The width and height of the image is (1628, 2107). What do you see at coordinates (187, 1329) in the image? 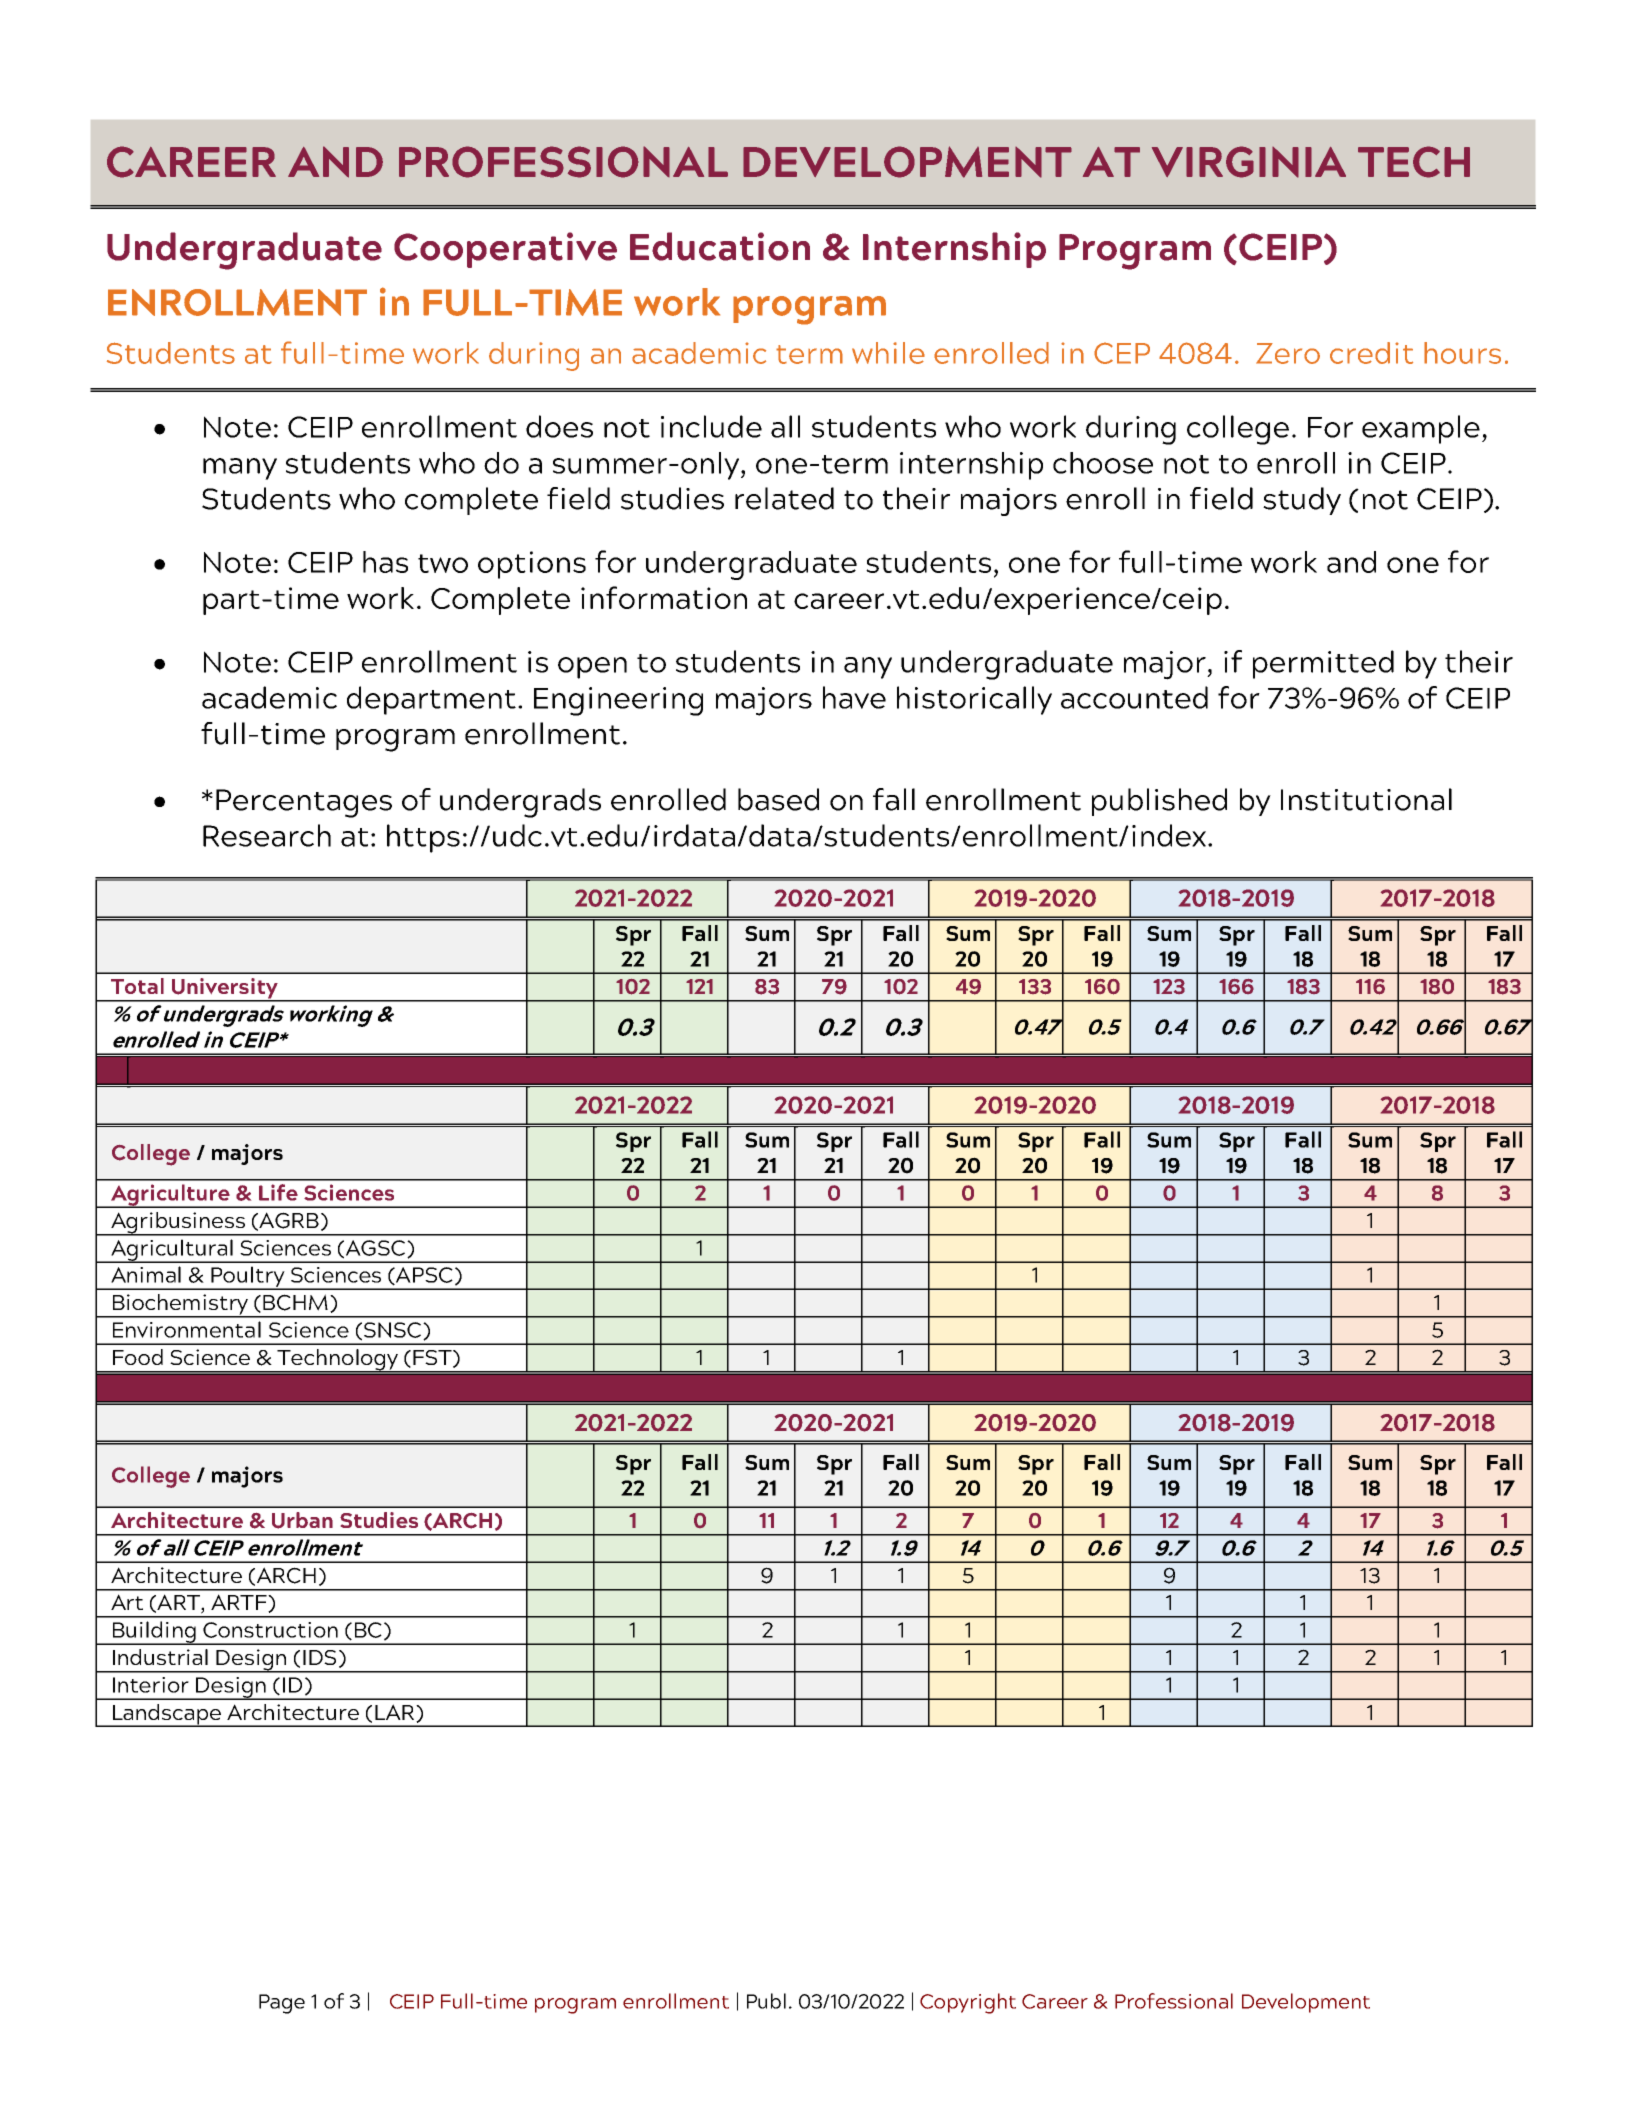
I see `Environmental` at bounding box center [187, 1329].
